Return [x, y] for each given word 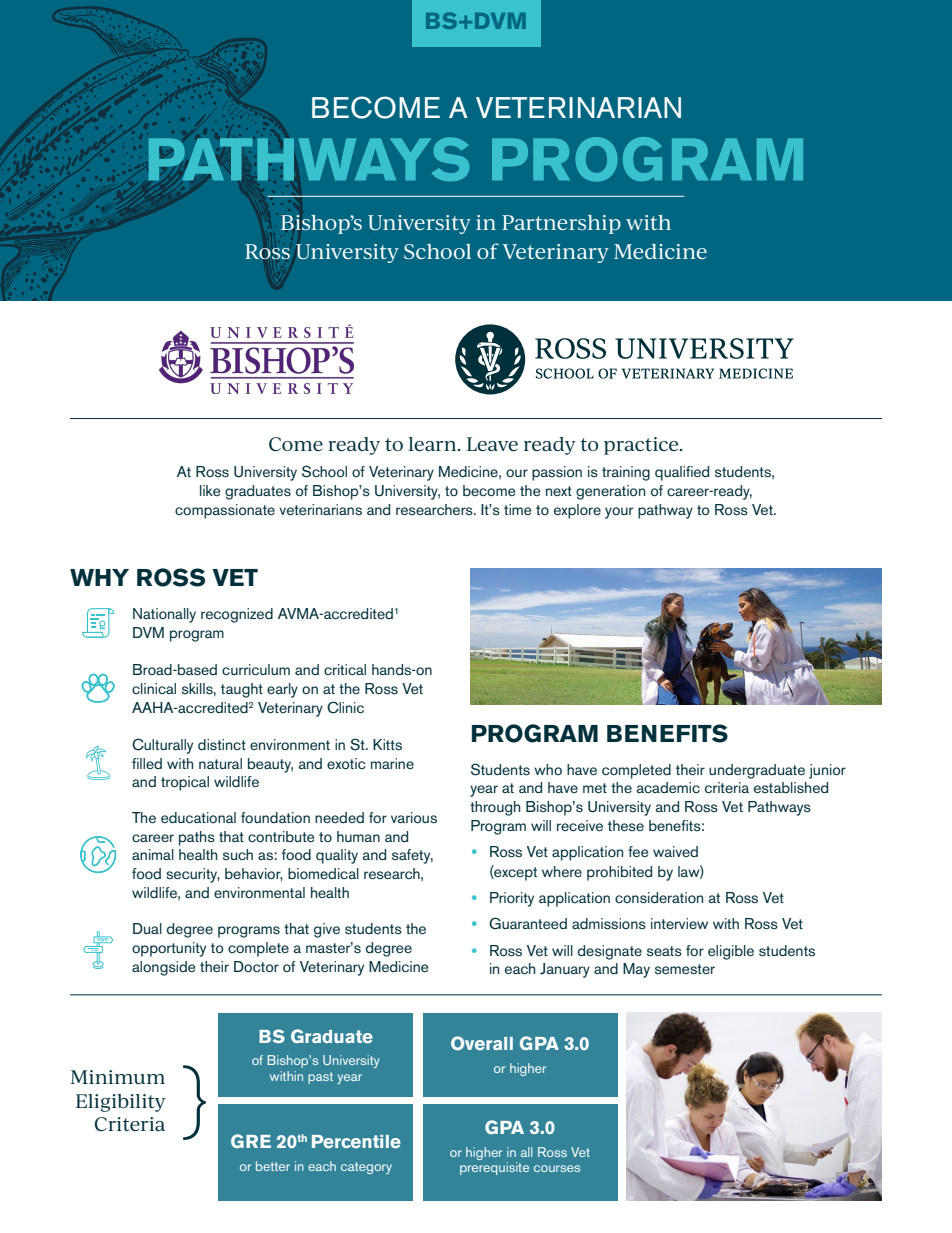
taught [242, 690]
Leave [492, 444]
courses [557, 1168]
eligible [731, 952]
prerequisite [494, 1168]
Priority [512, 899]
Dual [147, 928]
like [210, 490]
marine [392, 763]
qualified [682, 473]
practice [642, 446]
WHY [99, 577]
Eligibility [121, 1103]
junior [827, 771]
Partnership [561, 224]
